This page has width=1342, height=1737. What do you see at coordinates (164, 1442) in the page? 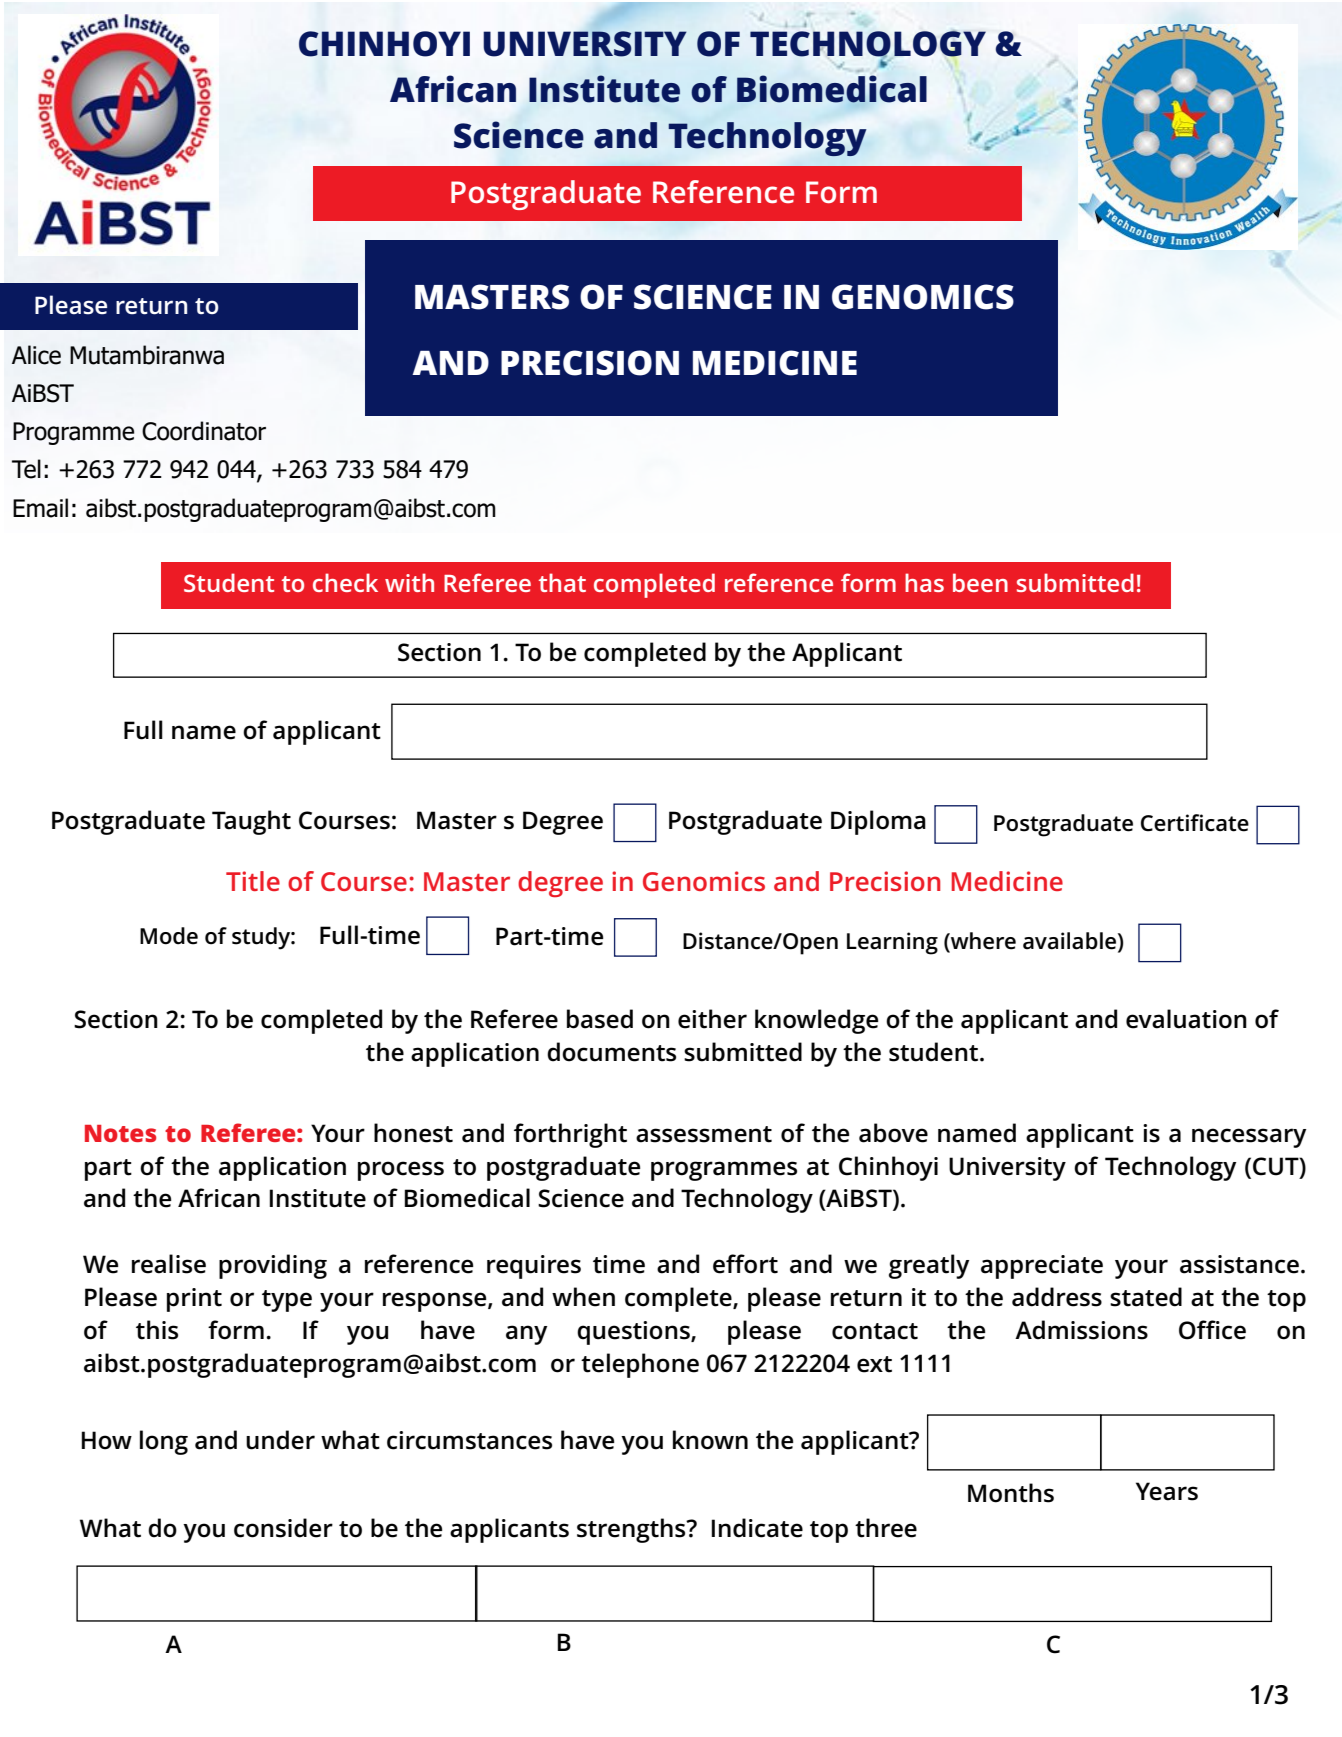
I see `long` at bounding box center [164, 1442].
